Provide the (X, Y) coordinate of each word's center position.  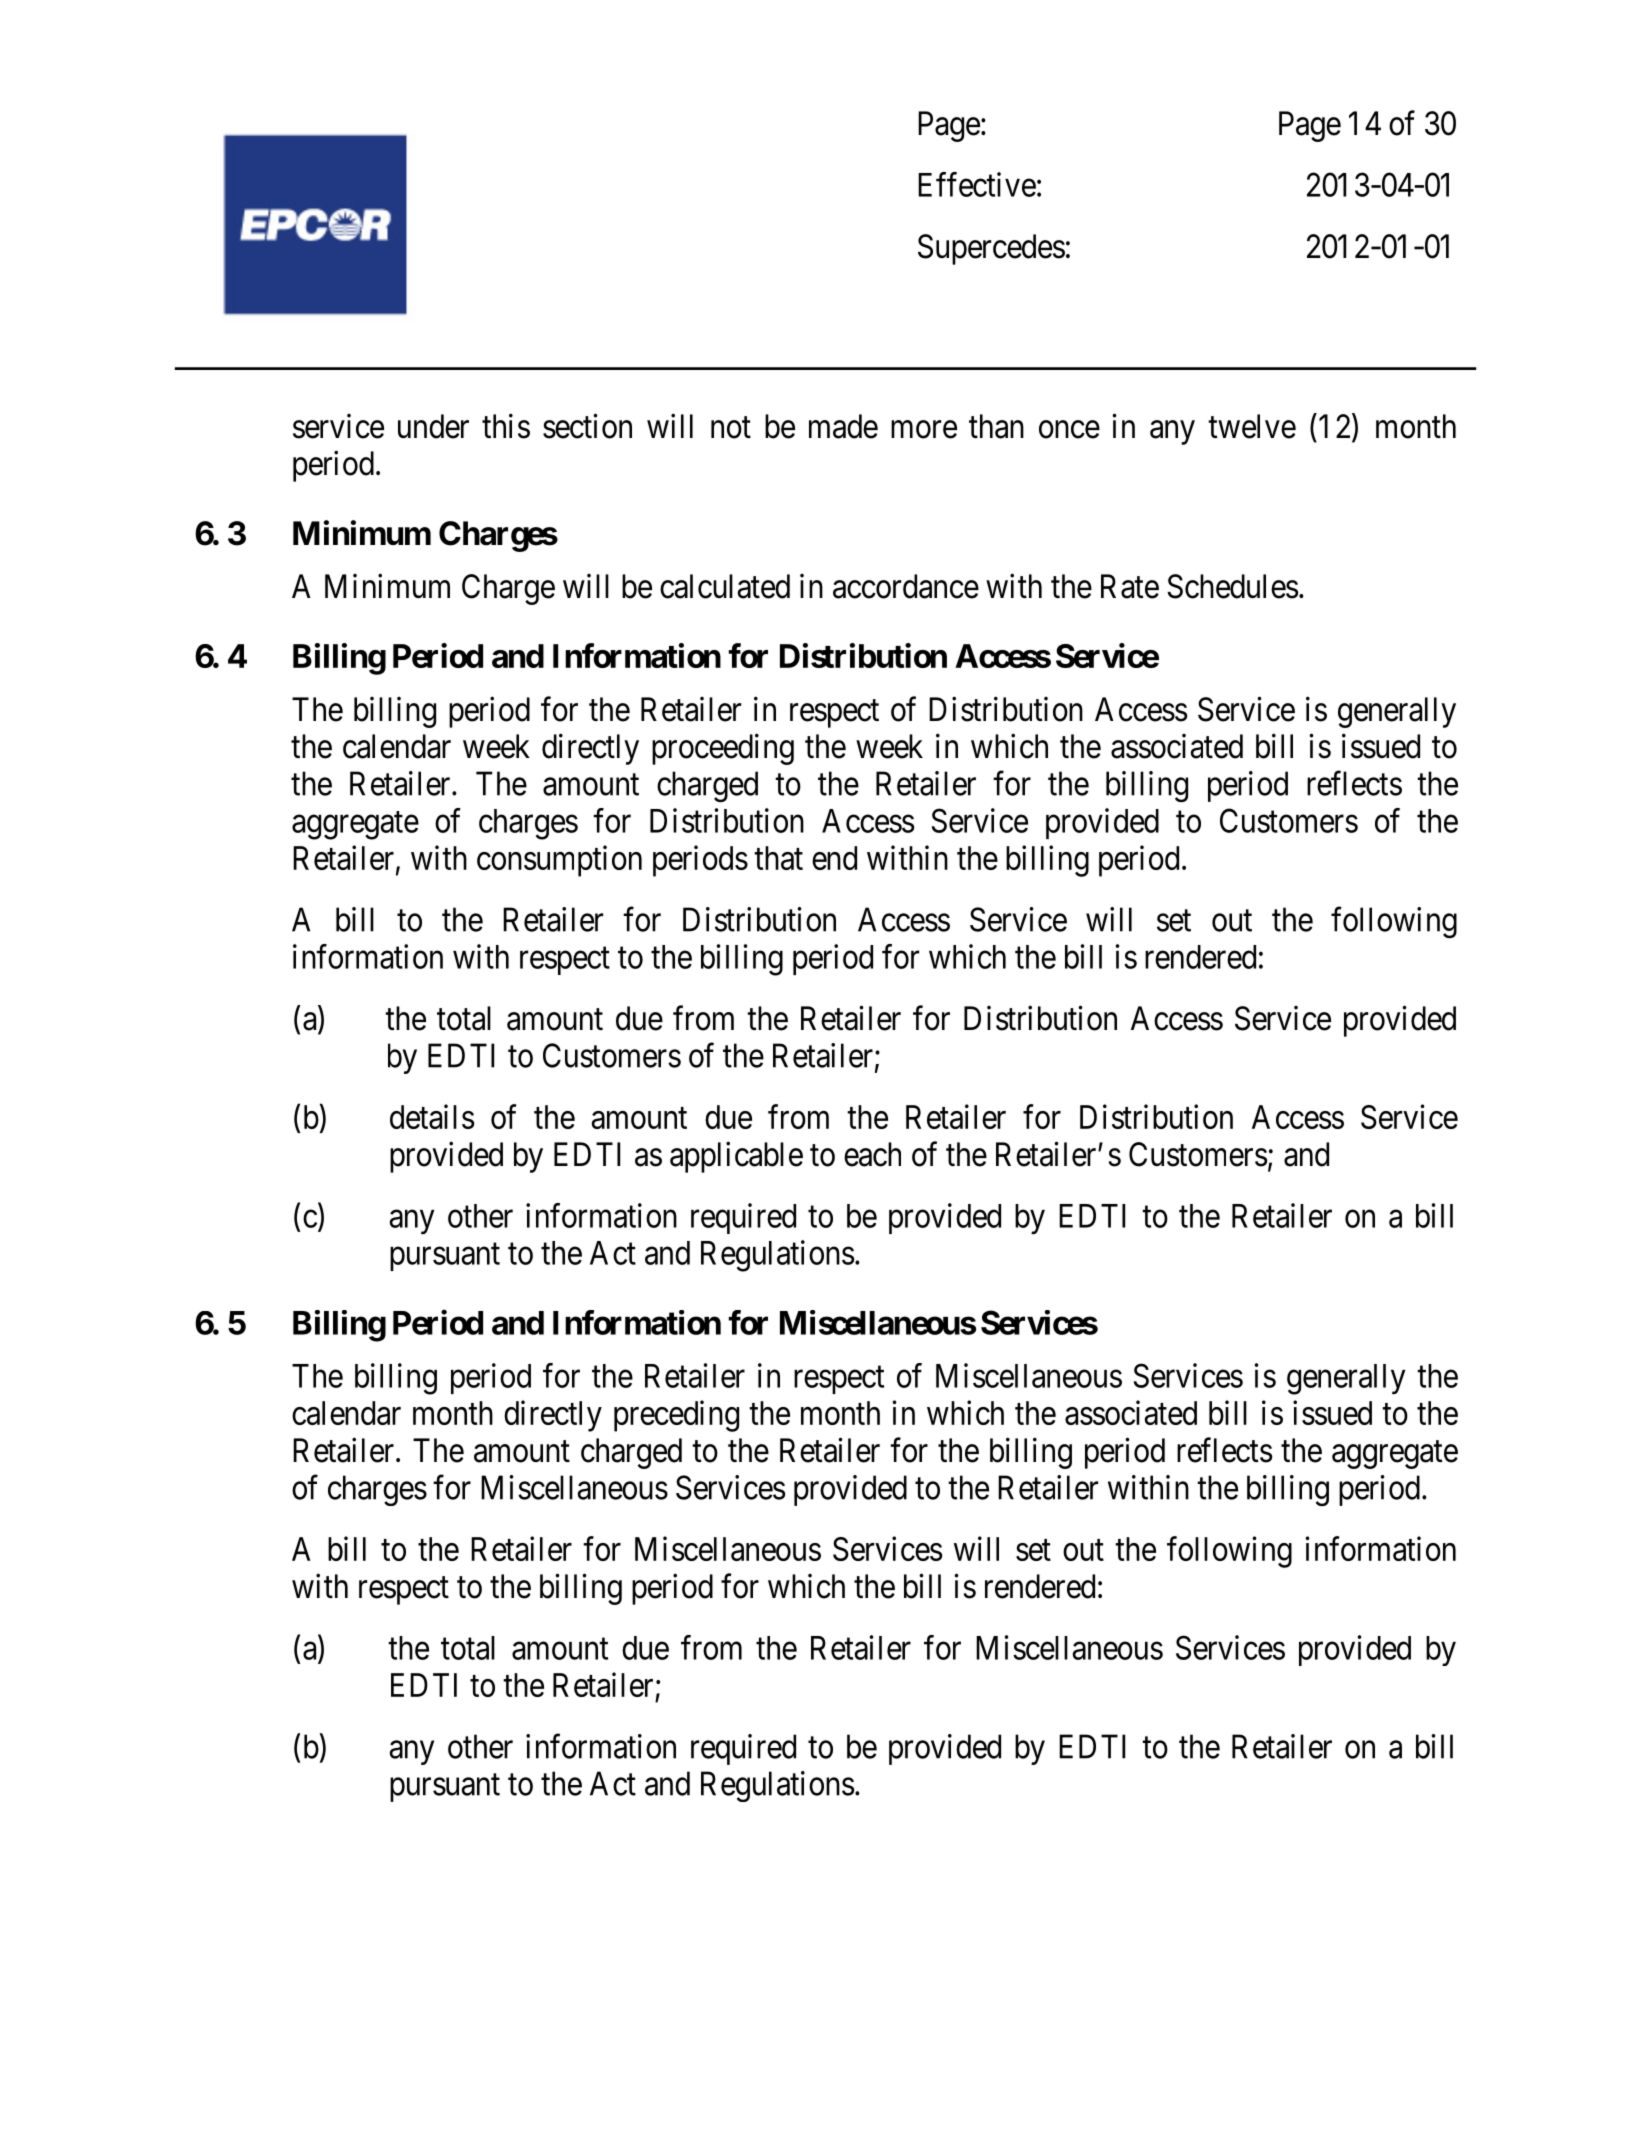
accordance (906, 586)
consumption (559, 861)
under (433, 426)
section (587, 426)
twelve (1252, 426)
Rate (1130, 586)
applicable (736, 1157)
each (872, 1154)
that (778, 858)
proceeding (723, 749)
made (843, 426)
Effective (977, 184)
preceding (676, 1416)
